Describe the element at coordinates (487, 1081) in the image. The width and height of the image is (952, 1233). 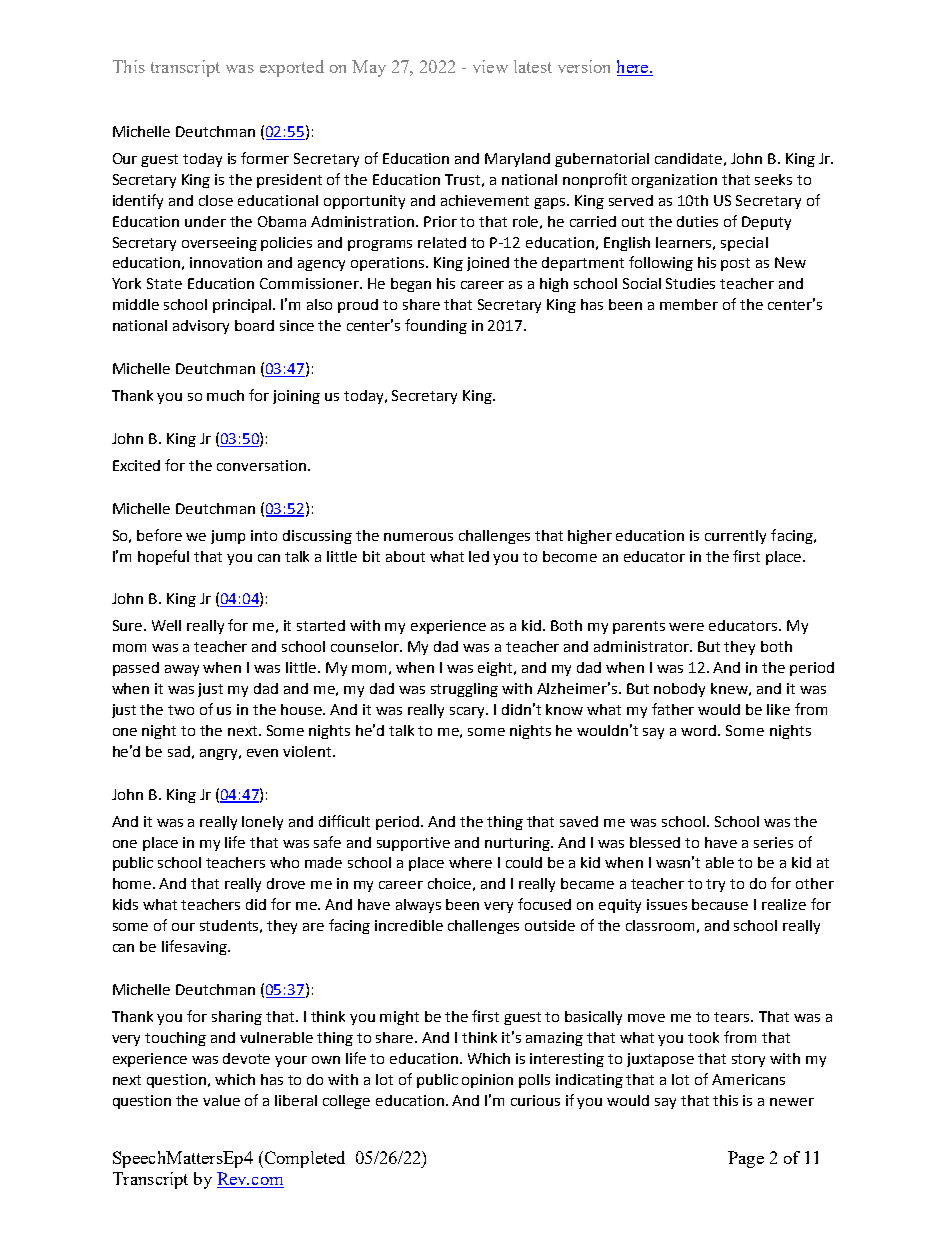
I see `opinion` at that location.
